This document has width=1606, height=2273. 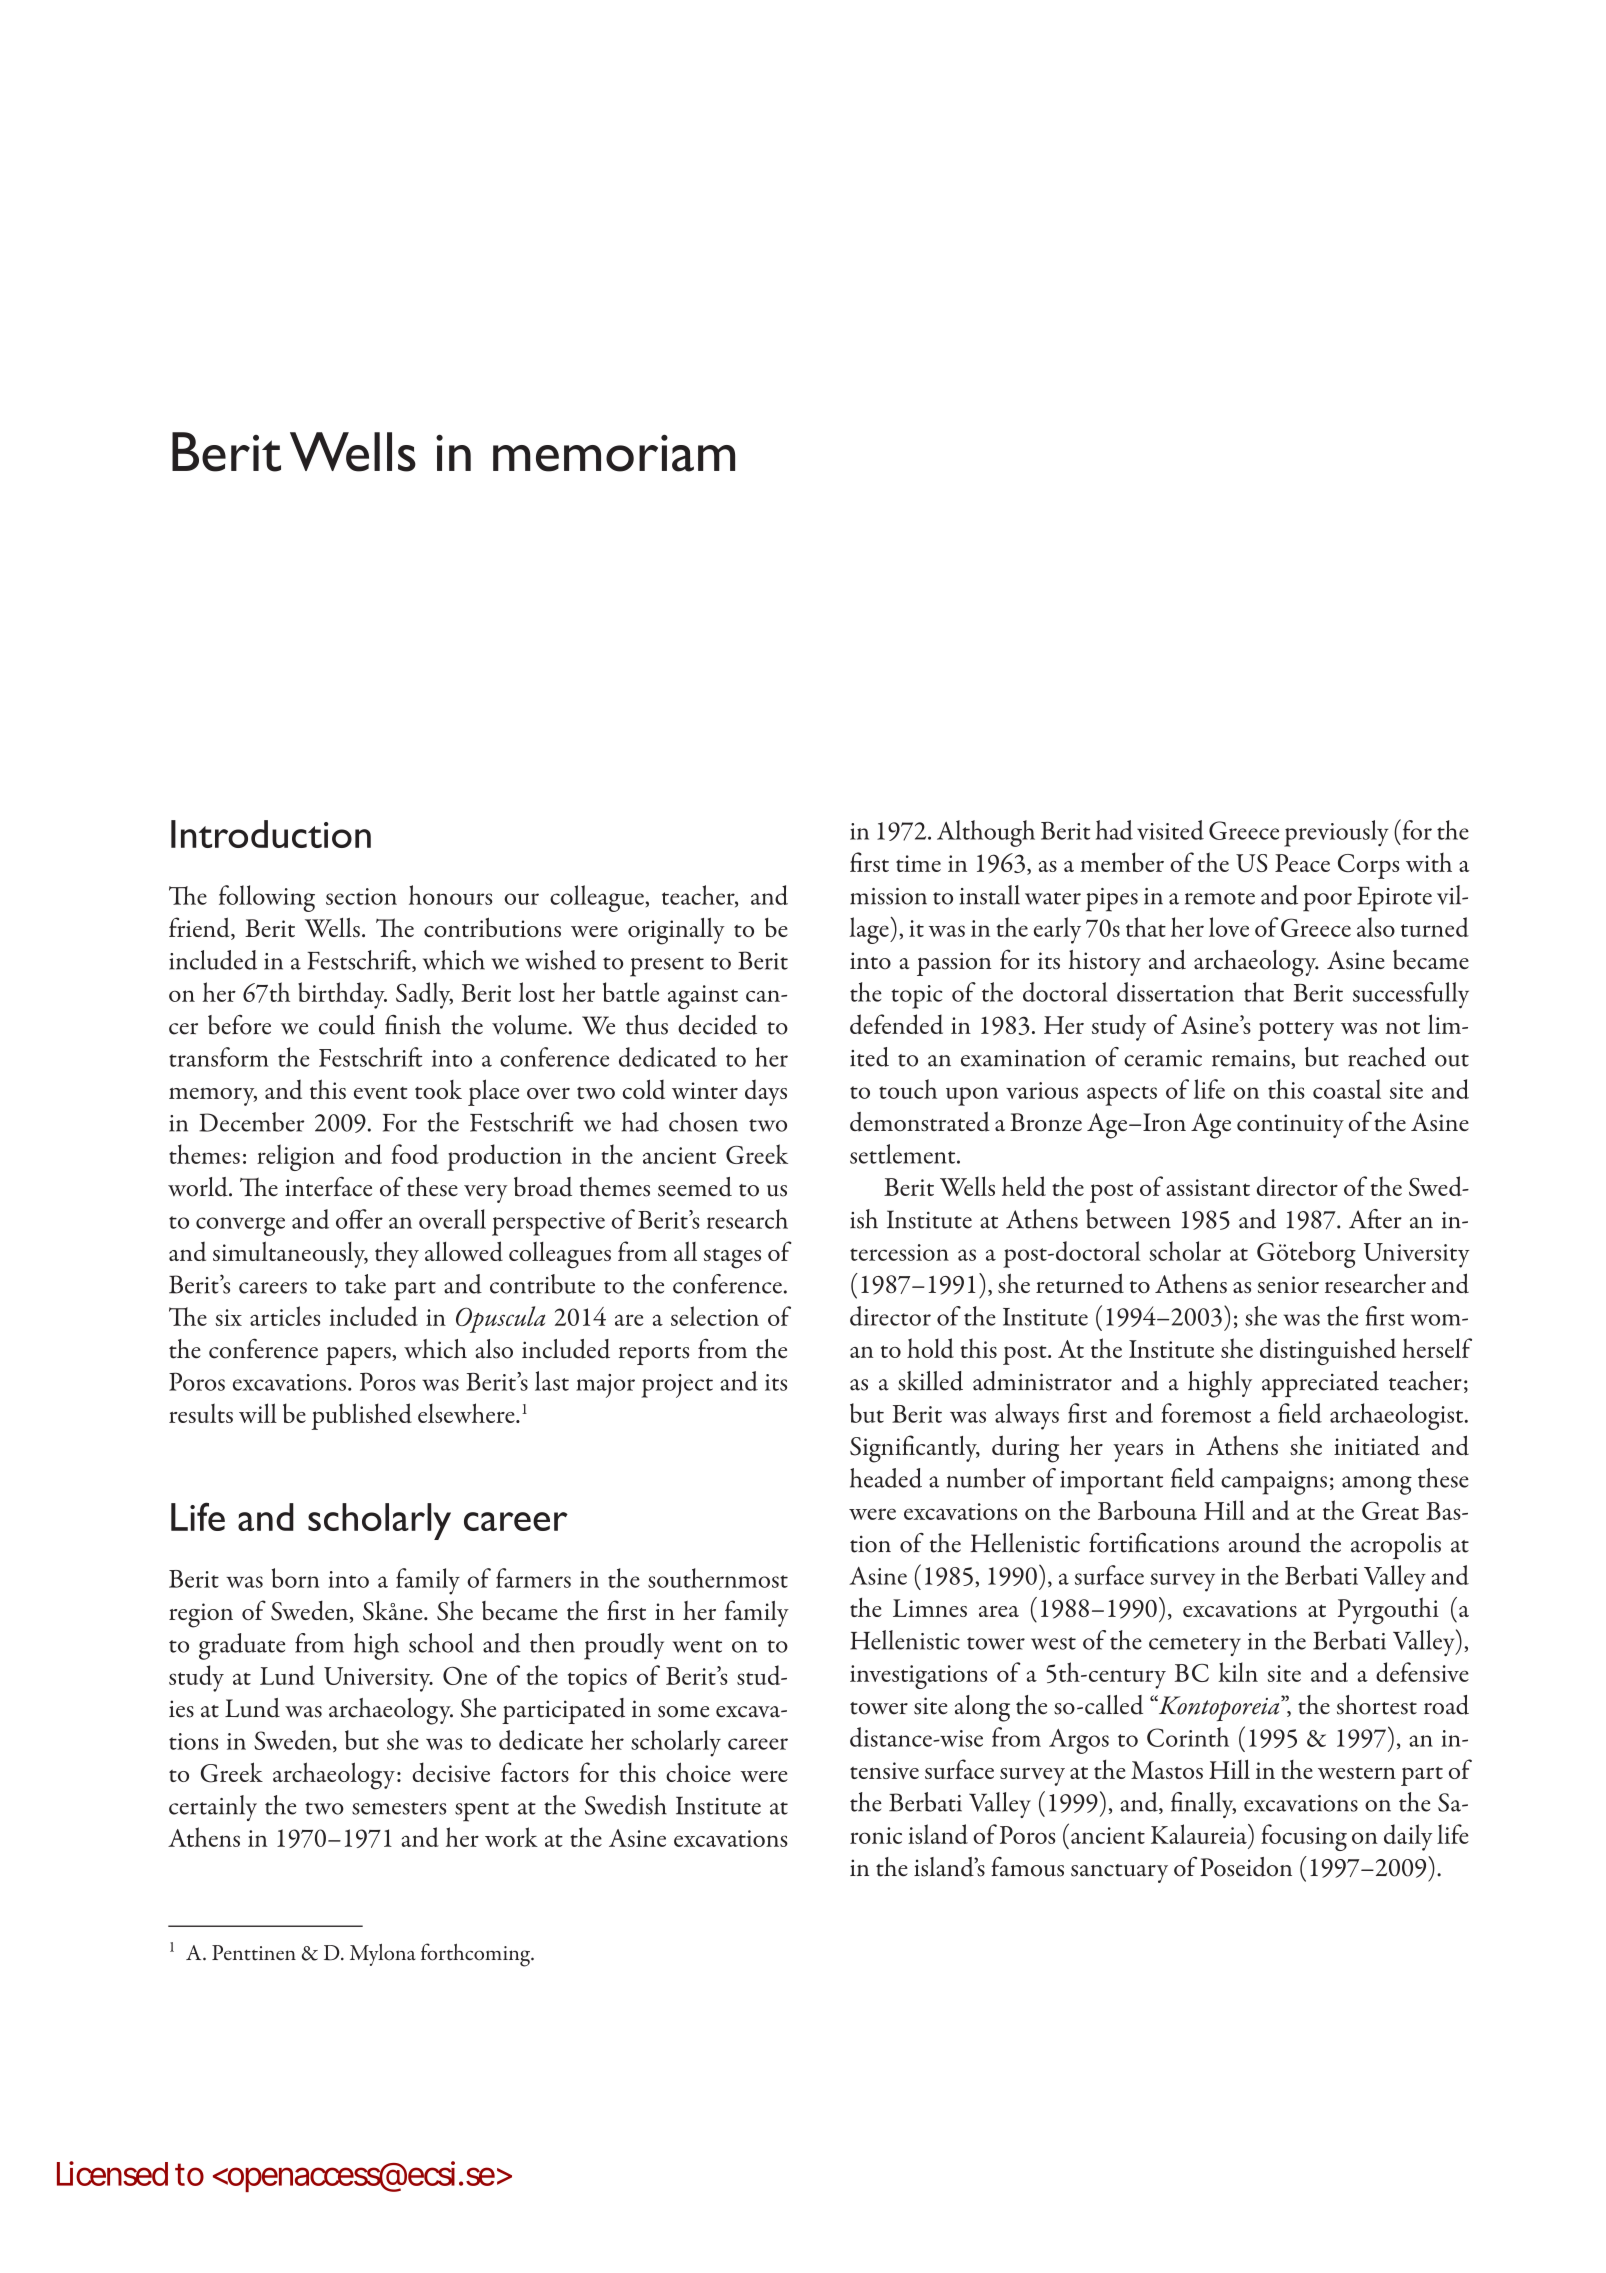 I want to click on senior, so click(x=1288, y=1284).
